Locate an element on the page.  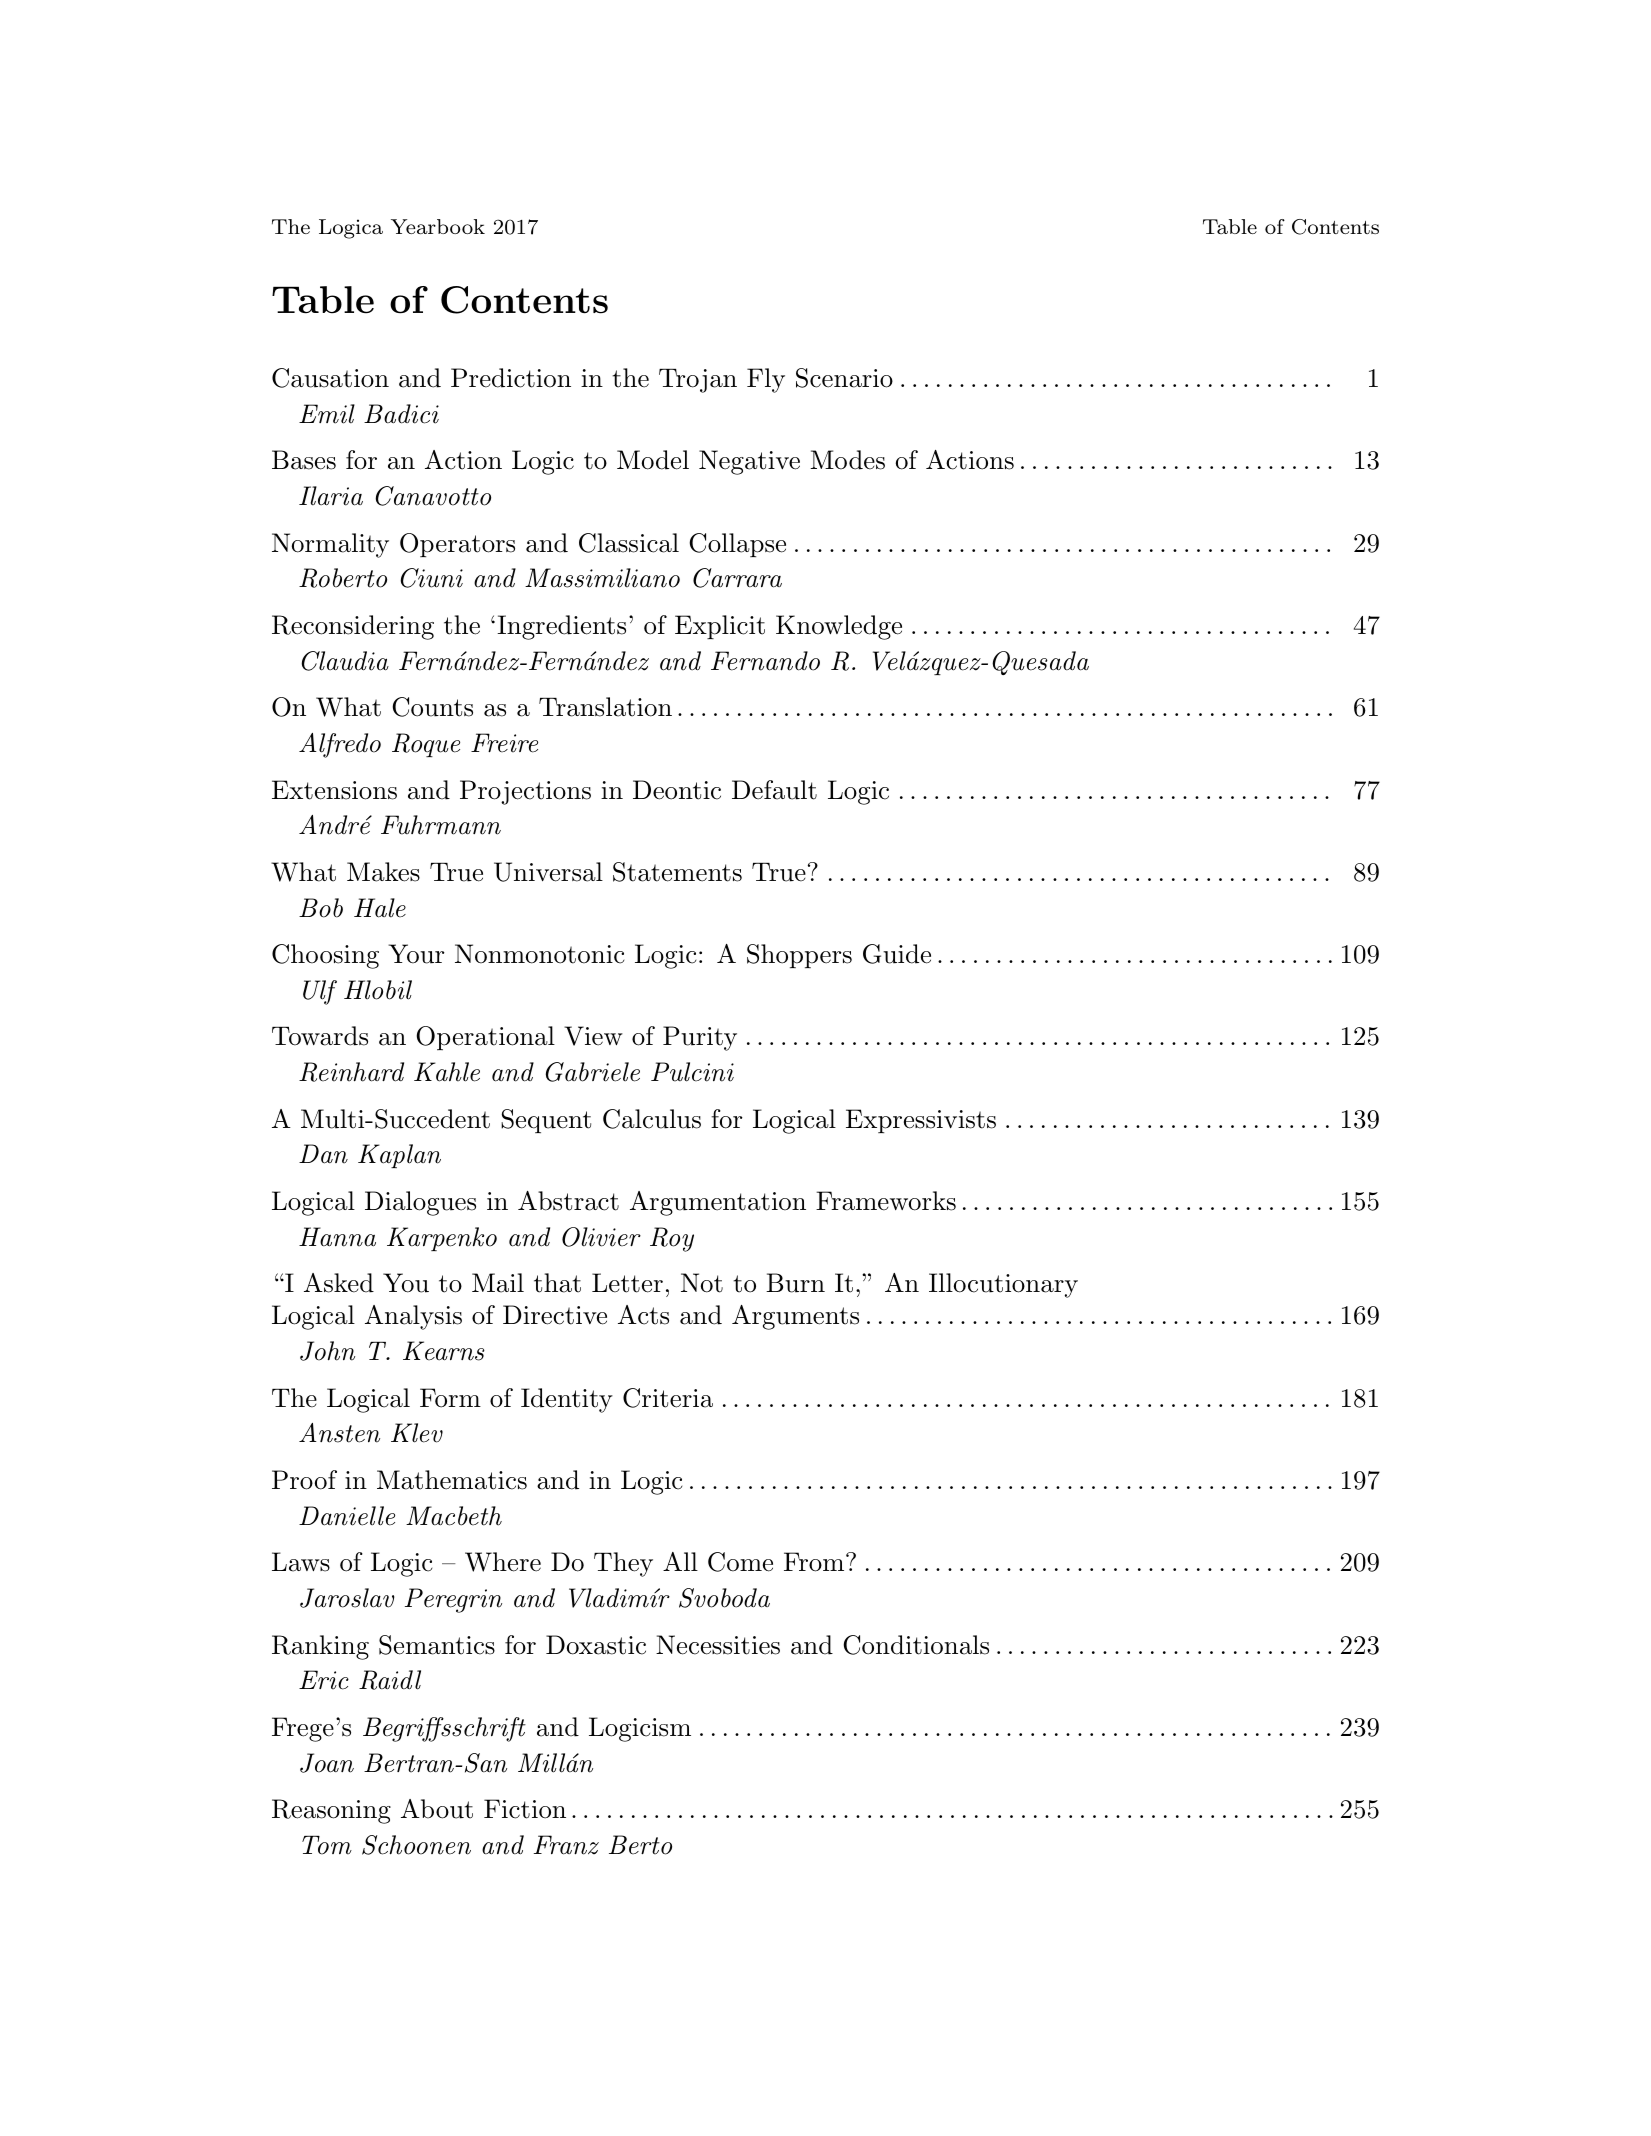
Trojan is located at coordinates (698, 381).
